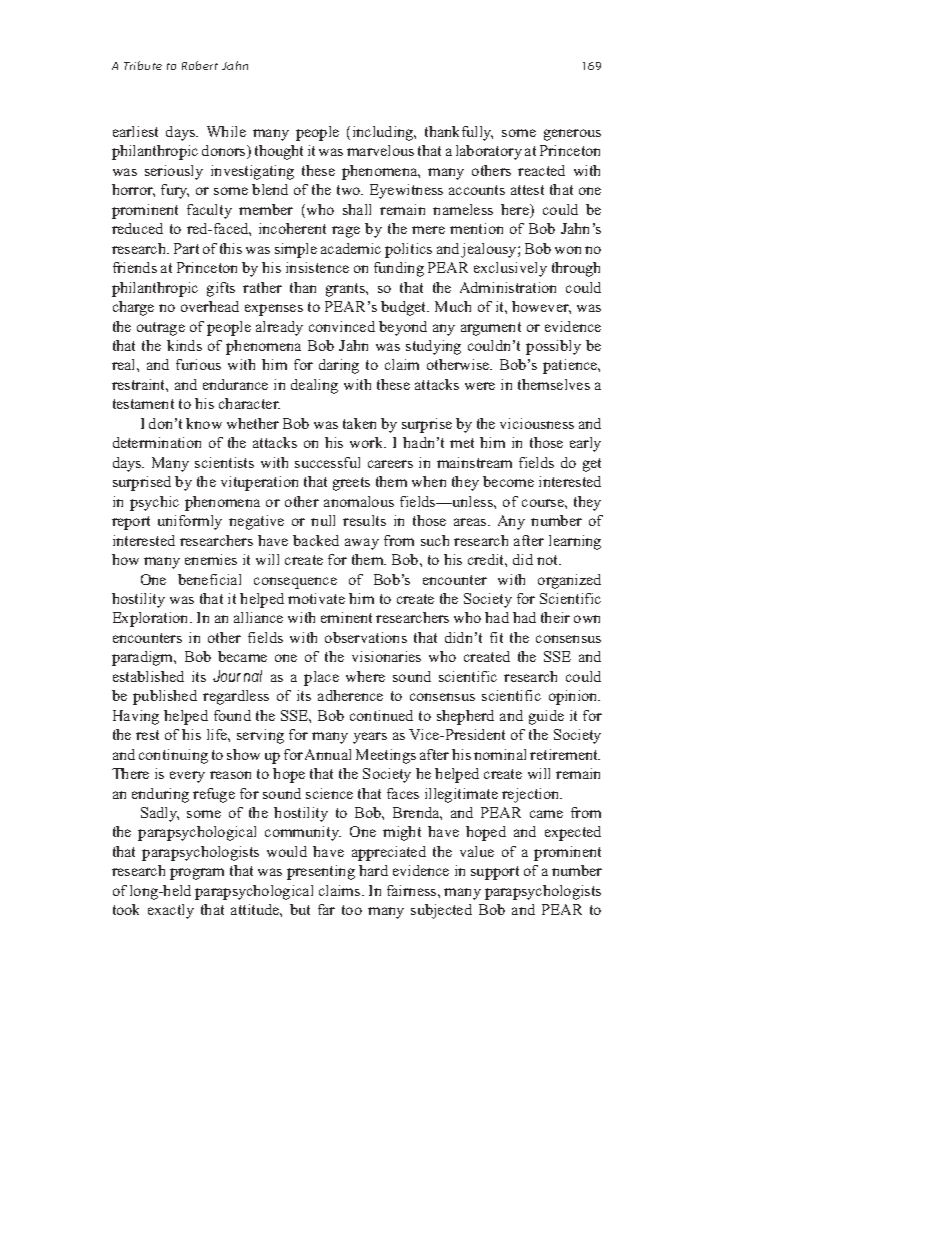 Image resolution: width=952 pixels, height=1233 pixels. Describe the element at coordinates (346, 617) in the page. I see `eminent` at that location.
